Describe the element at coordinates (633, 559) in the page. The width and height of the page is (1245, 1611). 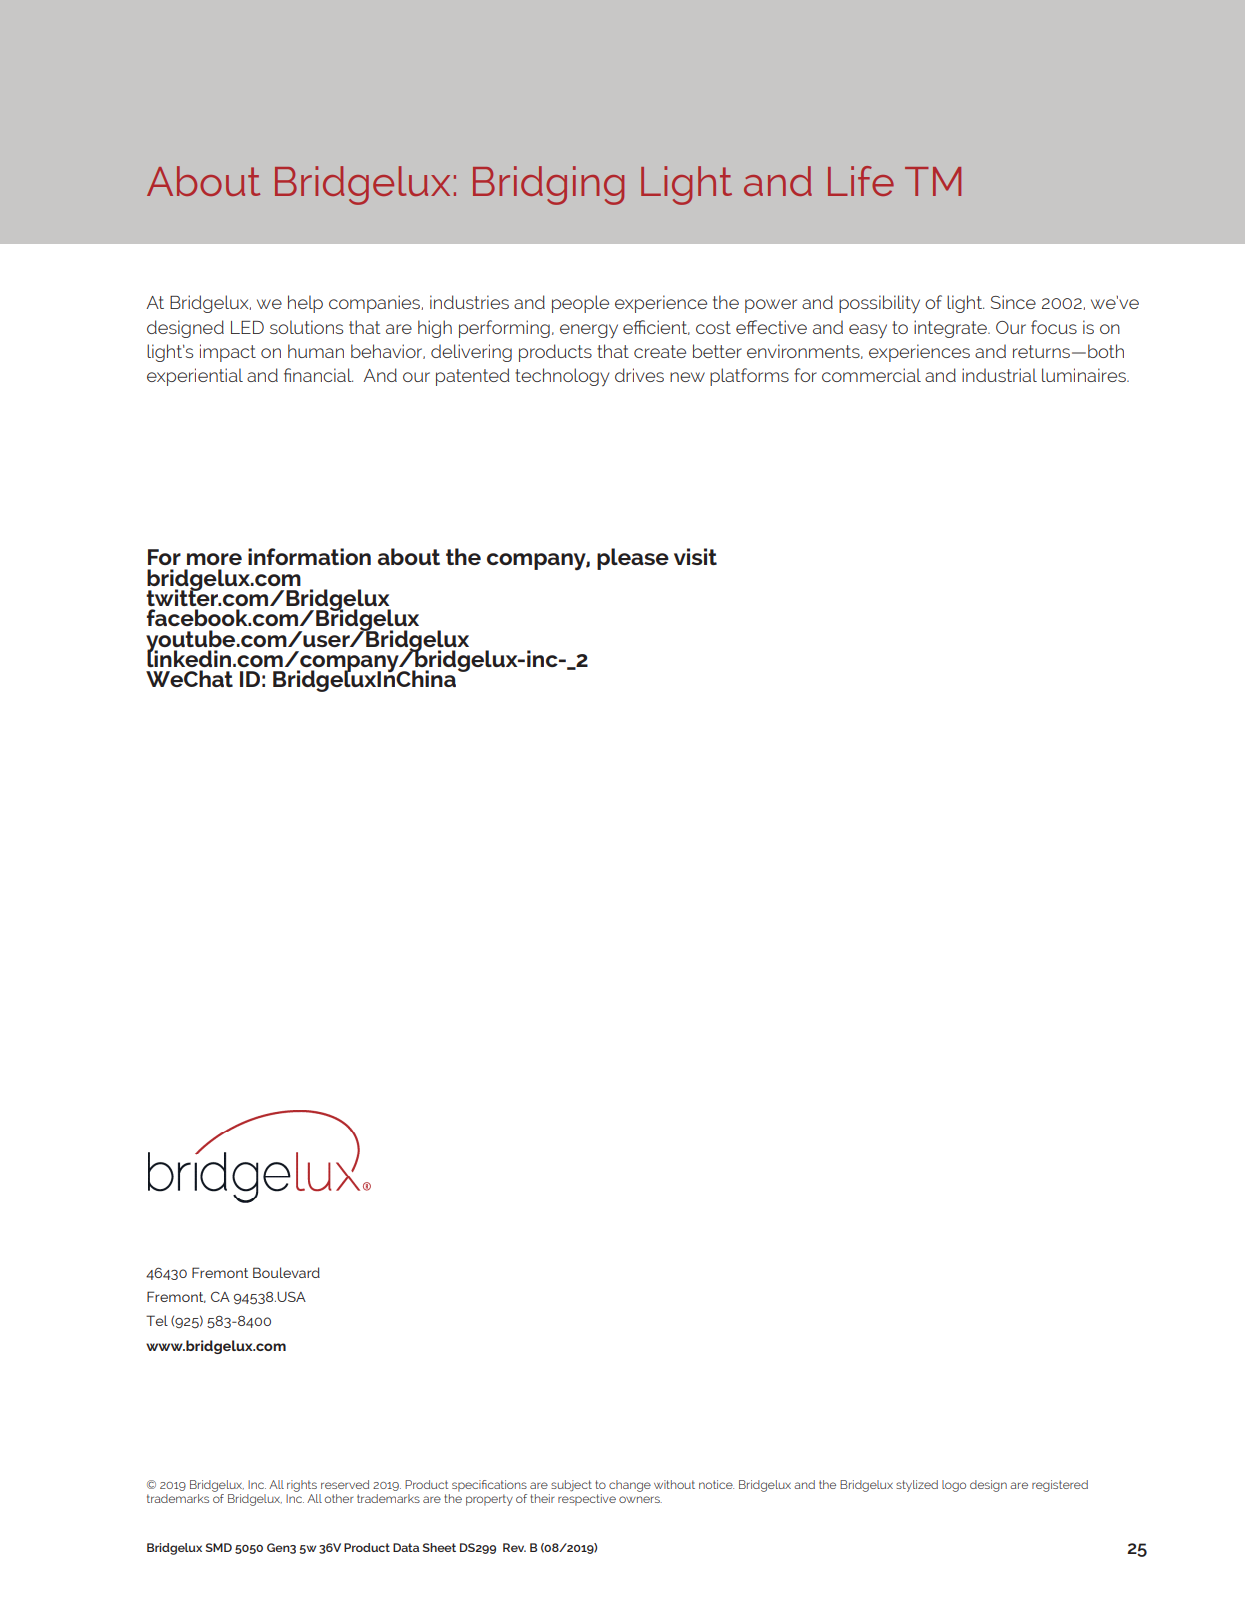
I see `please` at that location.
